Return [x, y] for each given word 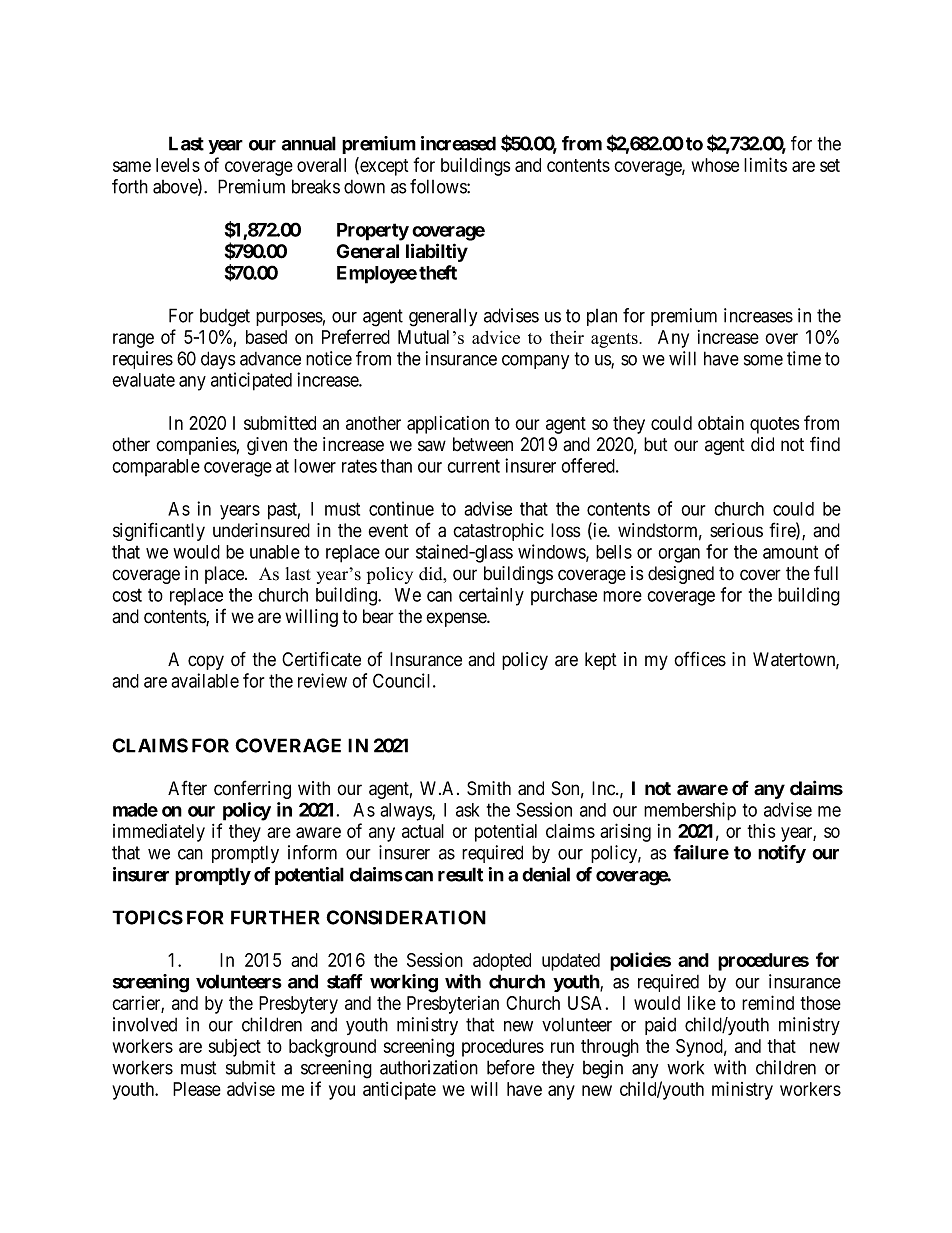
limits [765, 164]
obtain [721, 423]
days [218, 360]
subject [235, 1048]
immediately [159, 833]
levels [178, 165]
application [448, 425]
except [383, 167]
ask [467, 810]
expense [457, 619]
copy [206, 662]
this [761, 831]
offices [700, 659]
